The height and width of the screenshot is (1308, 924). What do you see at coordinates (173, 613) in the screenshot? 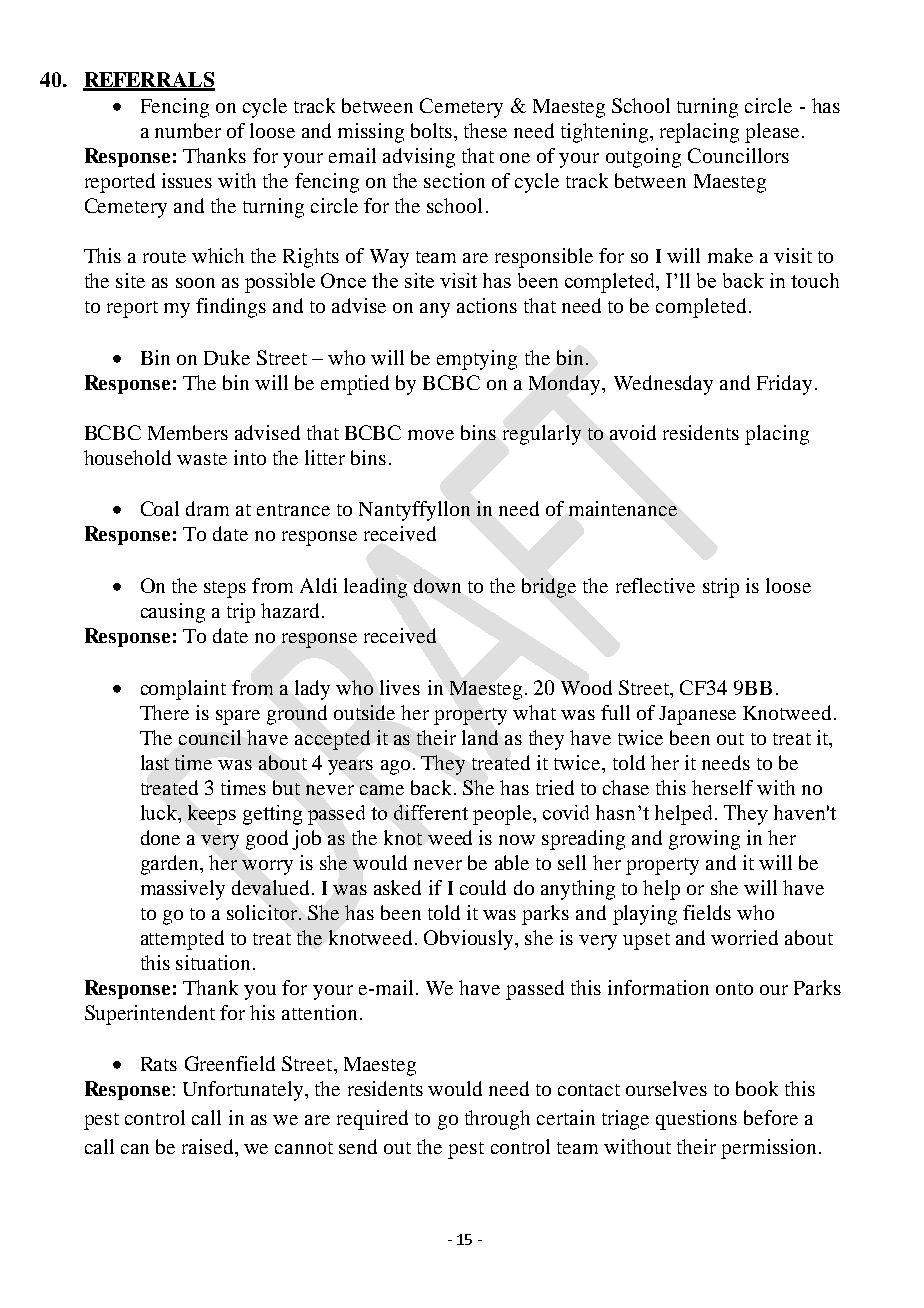
I see `causing` at bounding box center [173, 613].
